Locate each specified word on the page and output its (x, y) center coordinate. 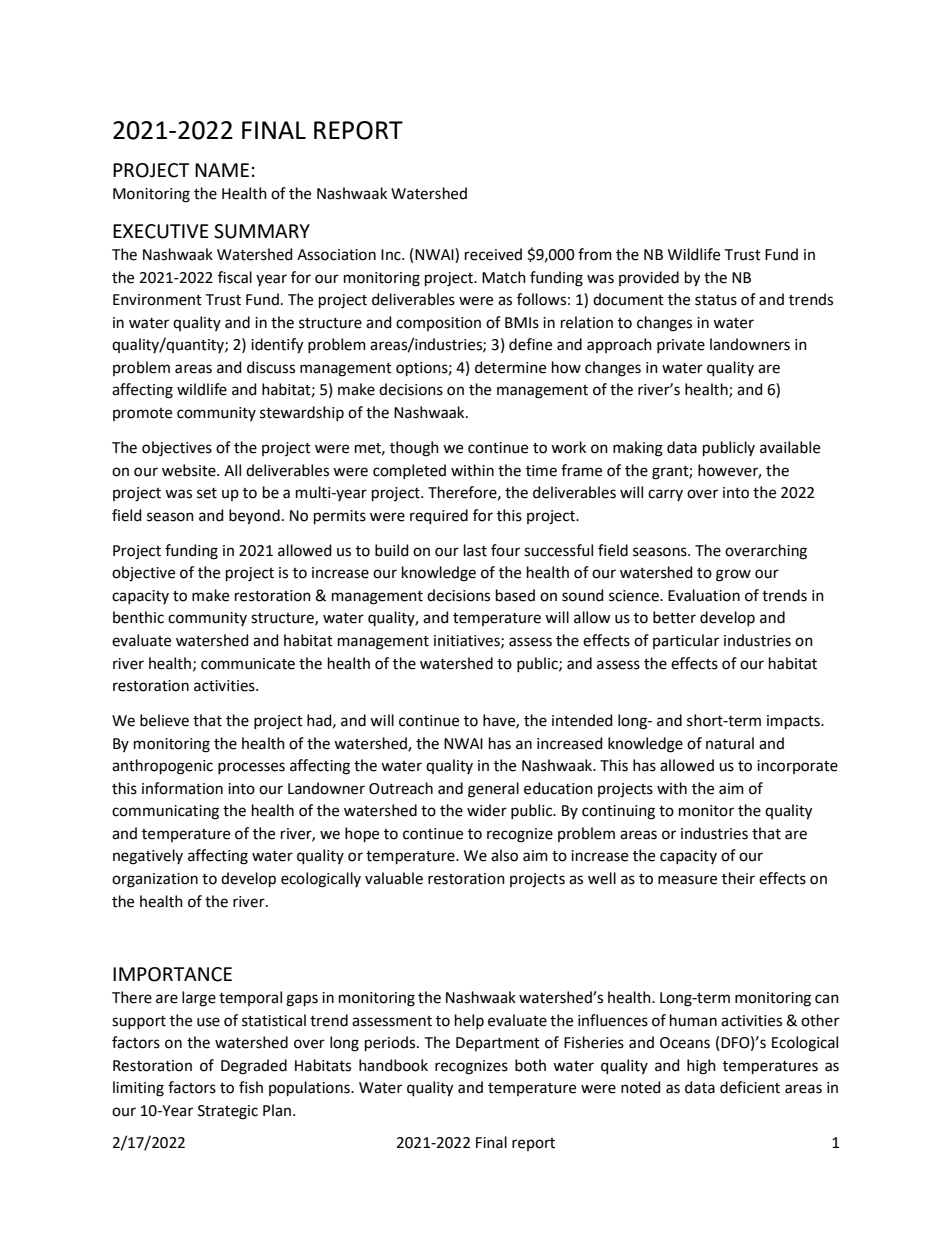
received (493, 254)
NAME (222, 170)
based (515, 595)
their (738, 878)
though (414, 449)
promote (142, 414)
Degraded (254, 1067)
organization (155, 880)
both (530, 1065)
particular (686, 641)
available (790, 447)
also (504, 855)
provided (649, 278)
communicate (248, 664)
